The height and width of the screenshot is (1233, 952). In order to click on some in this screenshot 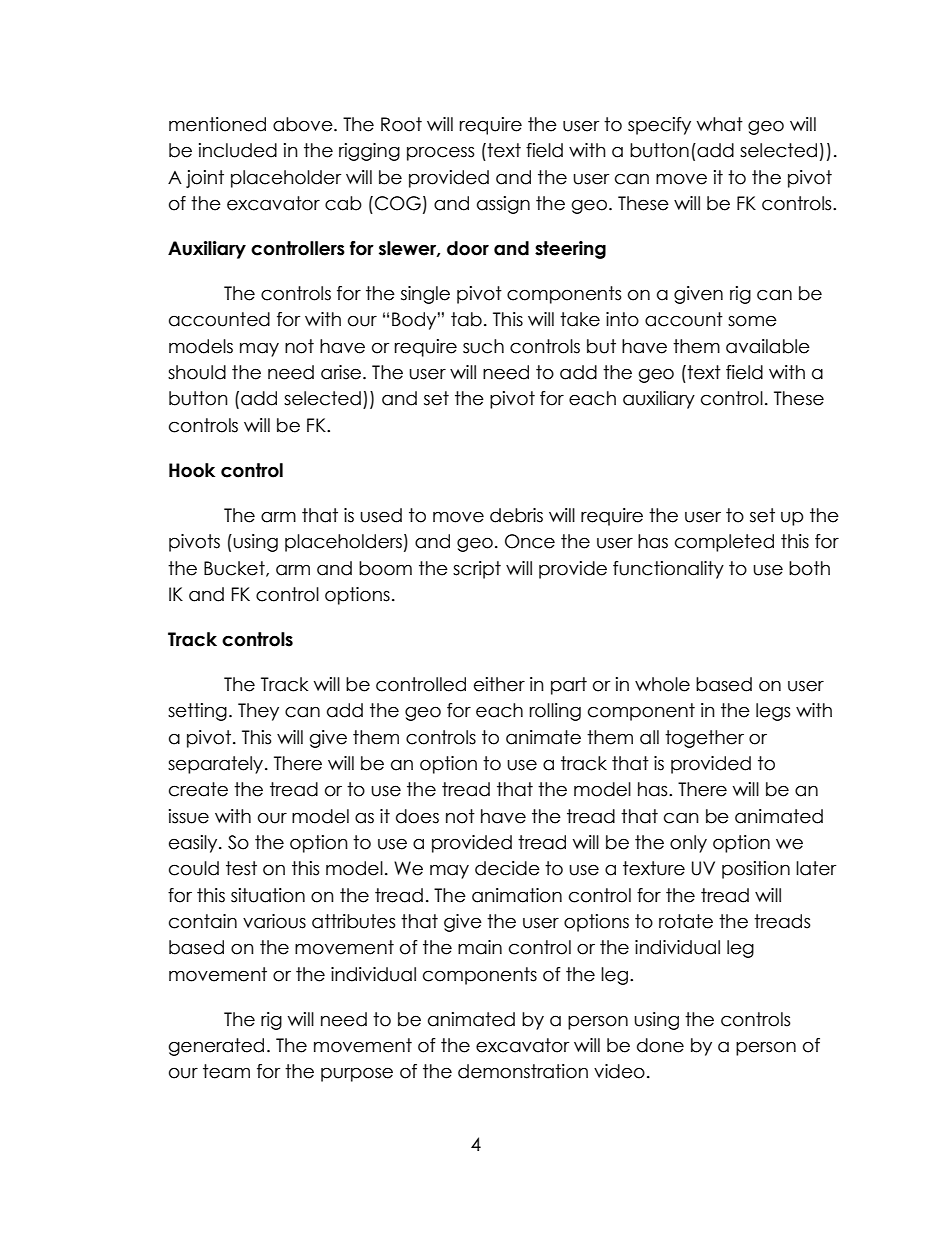, I will do `click(752, 321)`.
